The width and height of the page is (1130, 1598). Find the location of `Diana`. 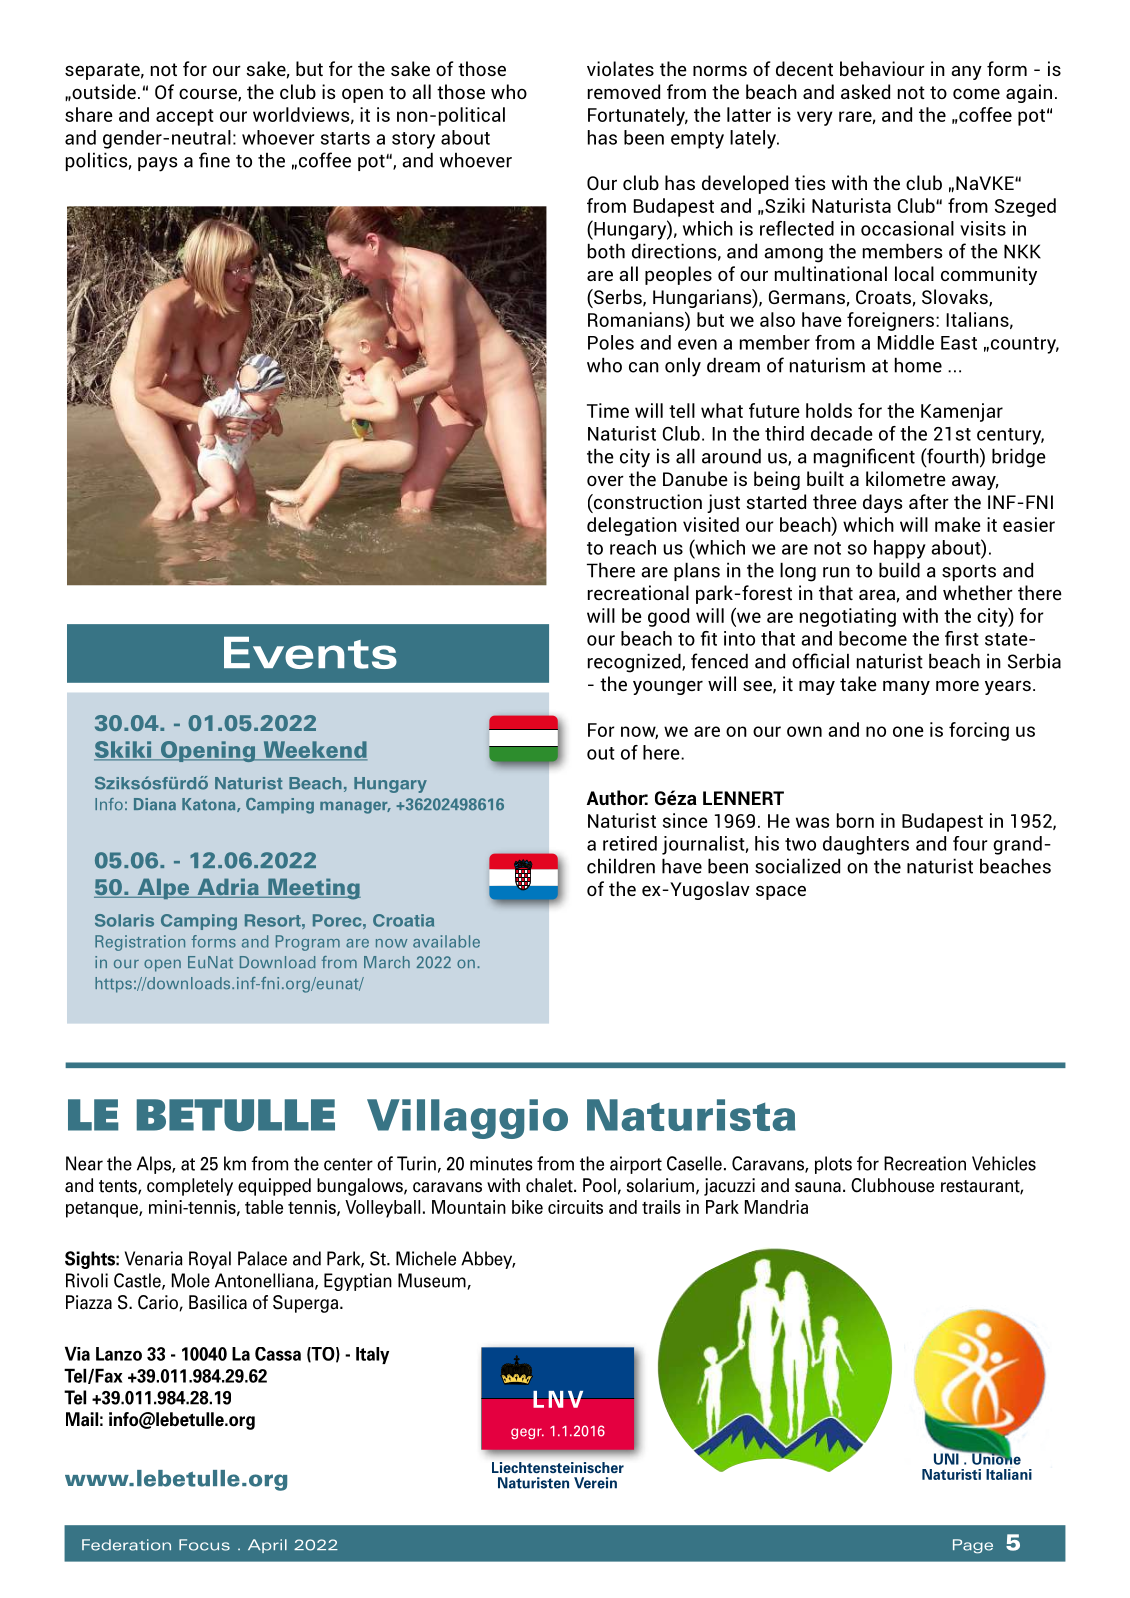

Diana is located at coordinates (155, 804).
